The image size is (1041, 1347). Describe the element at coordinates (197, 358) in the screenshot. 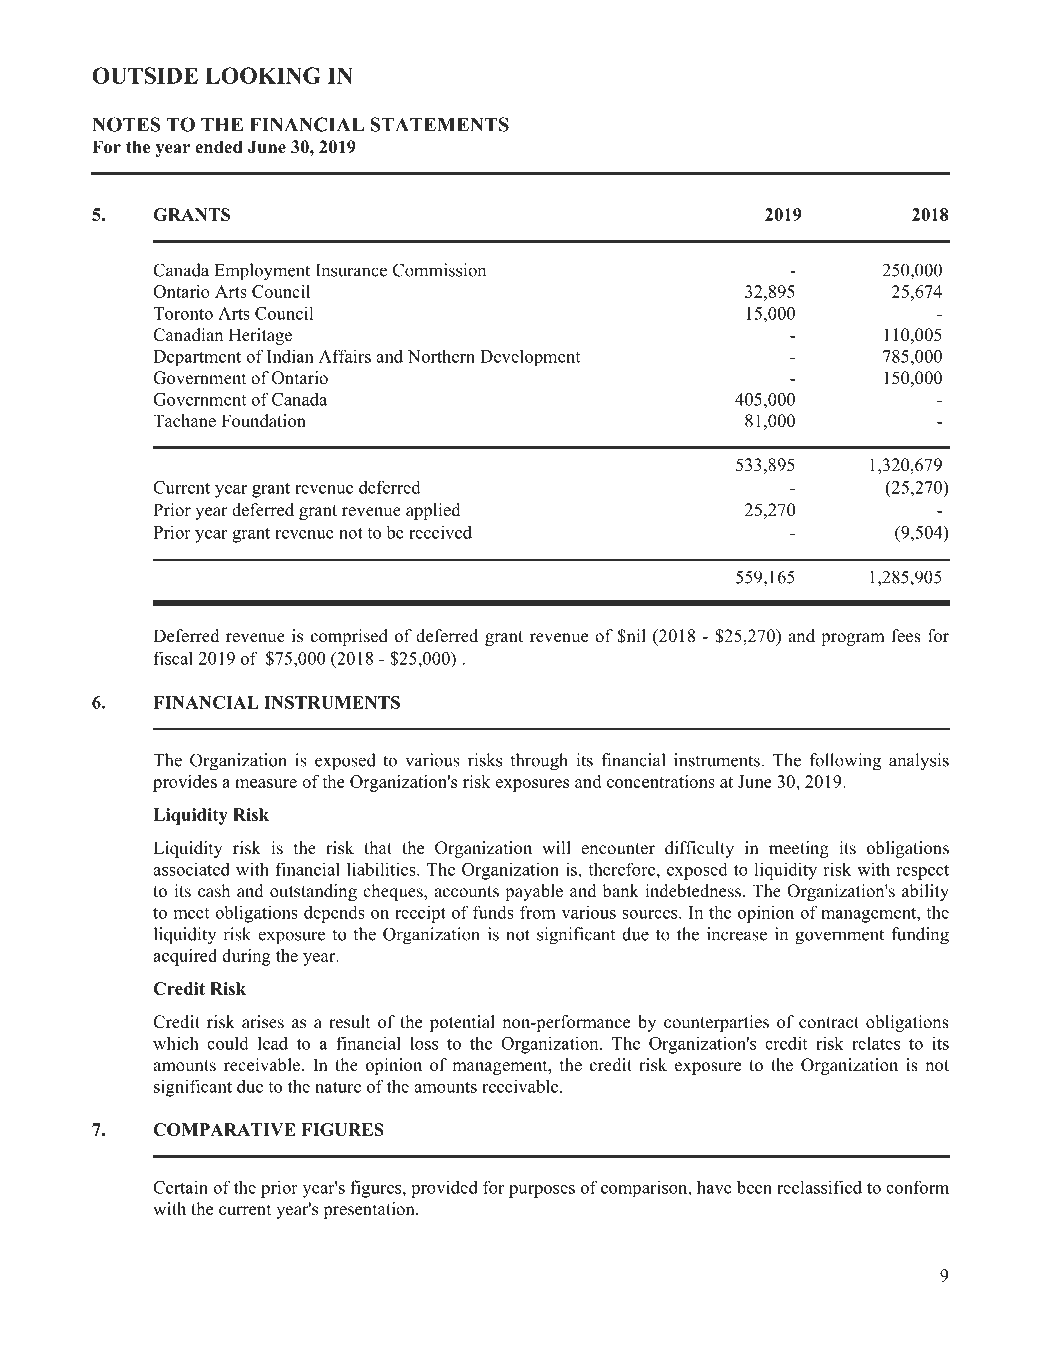

I see `Department` at that location.
